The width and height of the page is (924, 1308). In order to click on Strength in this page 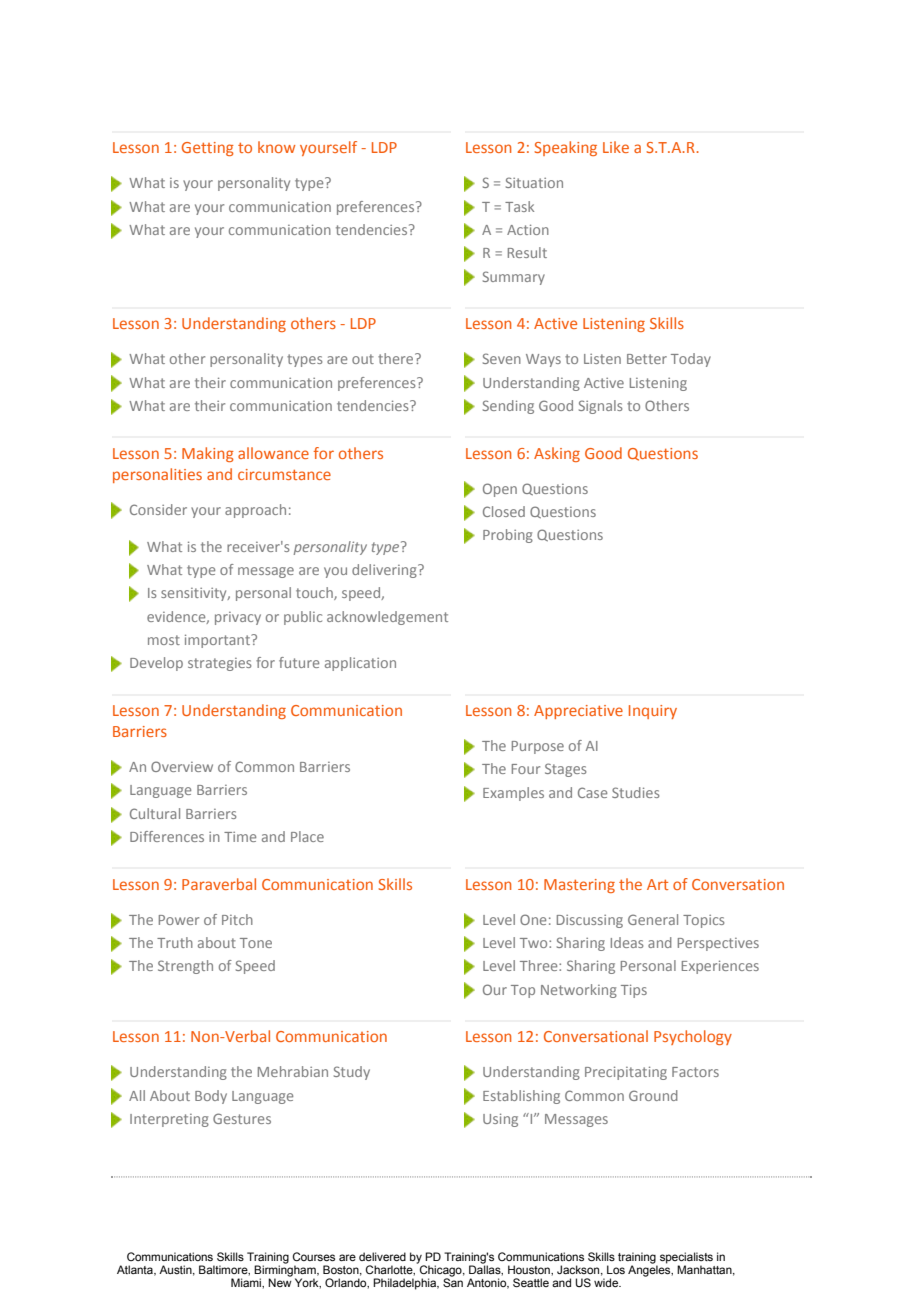, I will do `click(185, 967)`.
